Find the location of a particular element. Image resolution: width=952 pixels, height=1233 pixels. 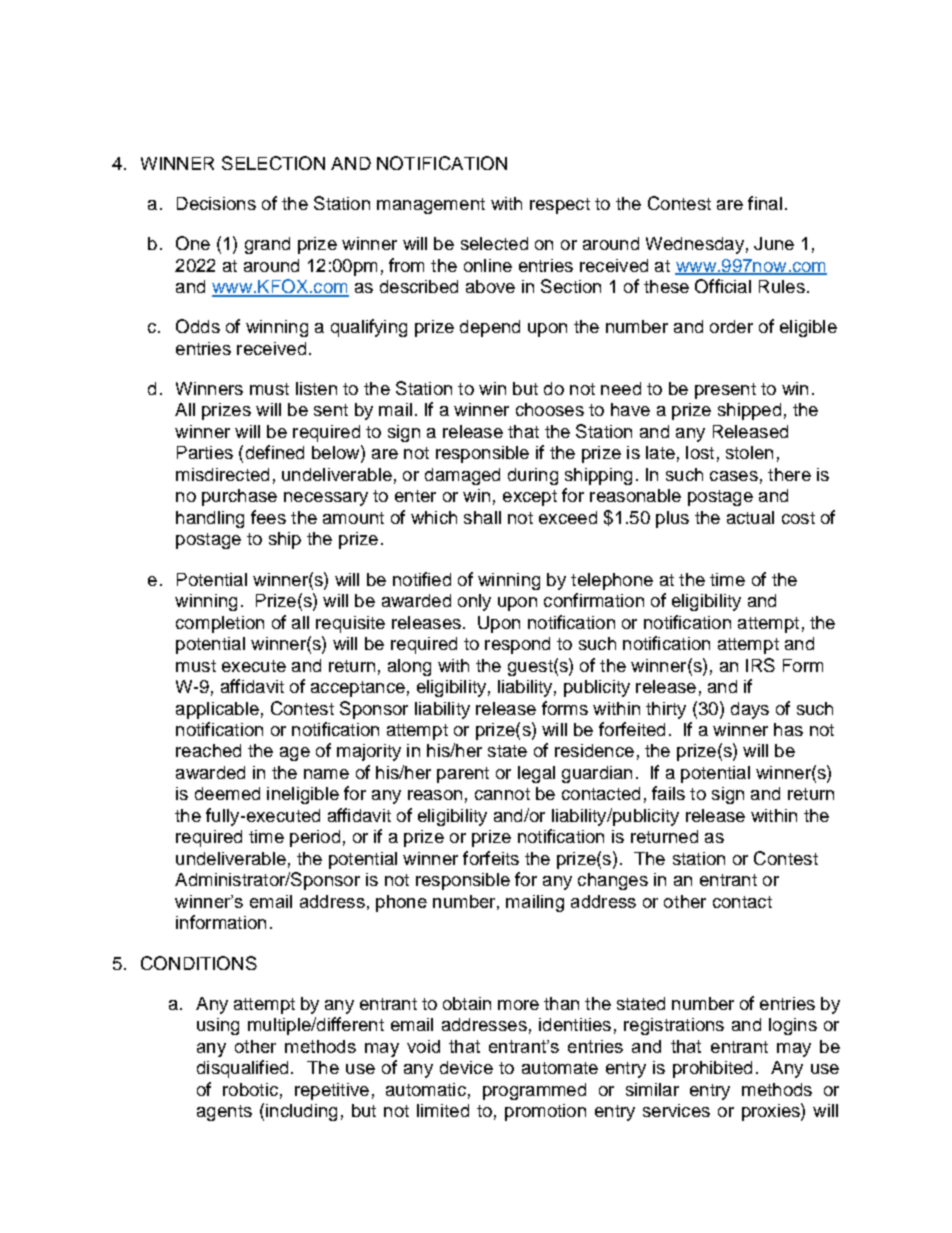

final is located at coordinates (765, 203).
